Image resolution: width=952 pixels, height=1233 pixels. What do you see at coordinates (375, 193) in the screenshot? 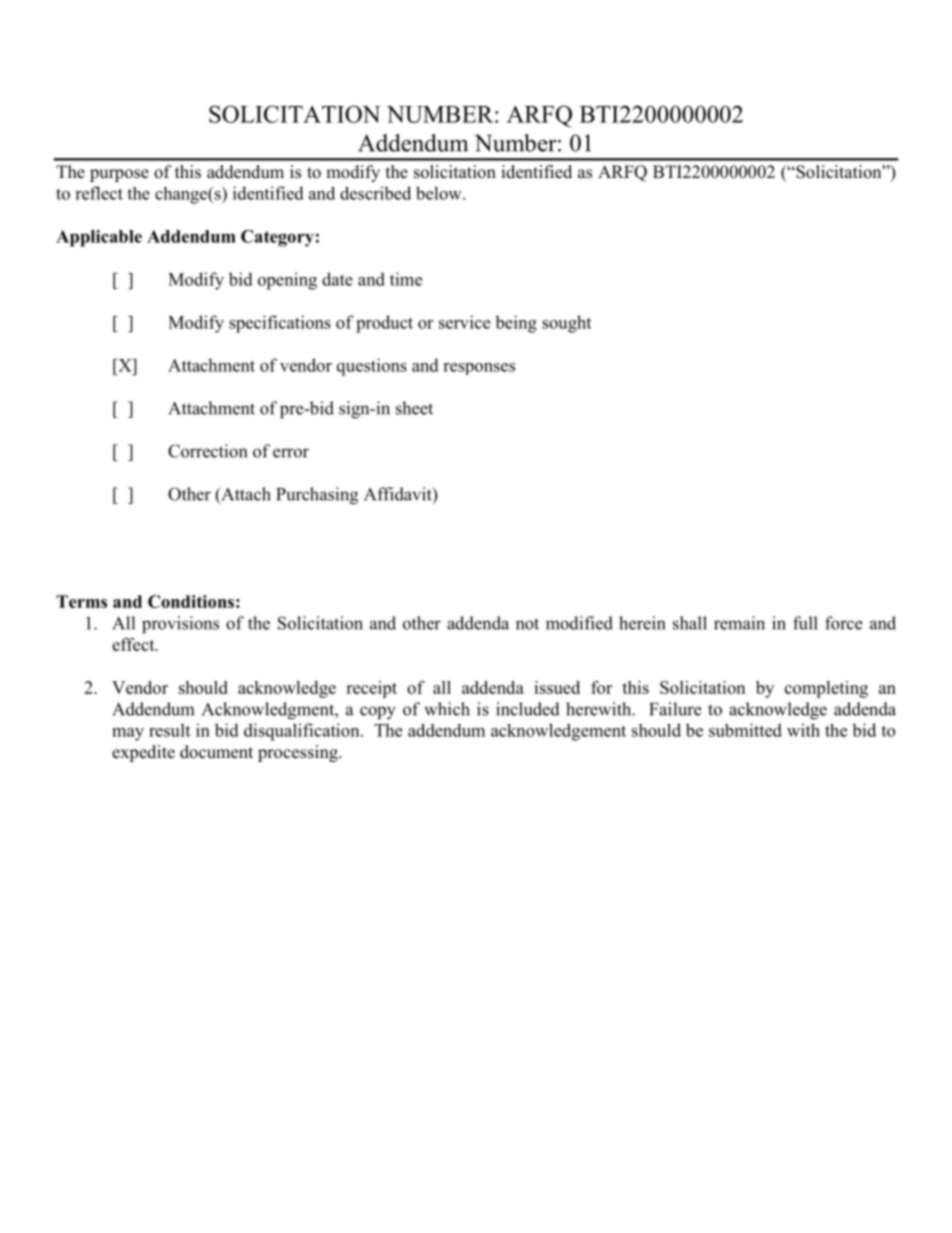
I see `described` at bounding box center [375, 193].
